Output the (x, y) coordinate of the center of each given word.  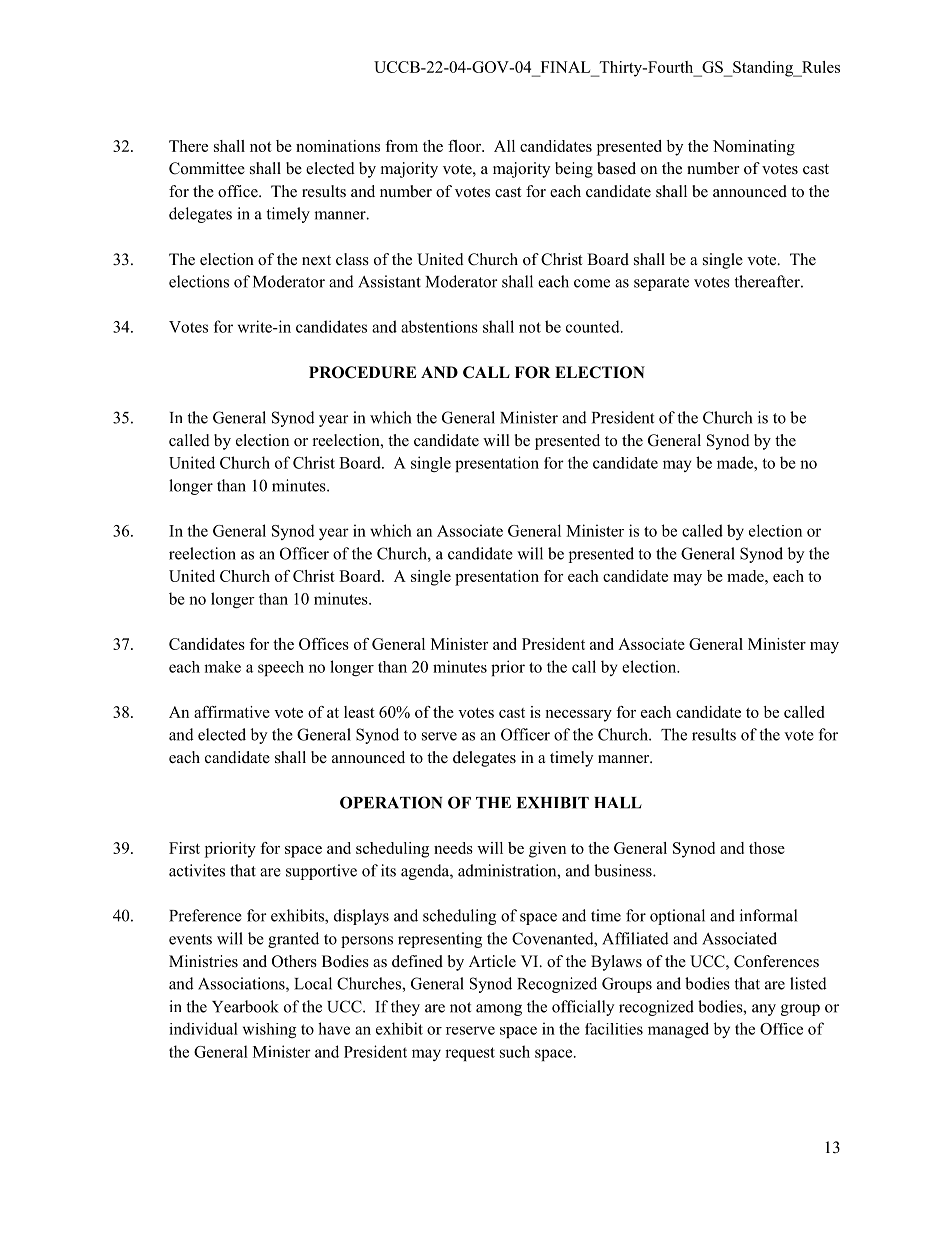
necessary (578, 716)
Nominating (754, 148)
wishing (269, 1030)
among (499, 1010)
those (767, 848)
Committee (207, 168)
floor (466, 146)
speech (281, 668)
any (764, 1010)
